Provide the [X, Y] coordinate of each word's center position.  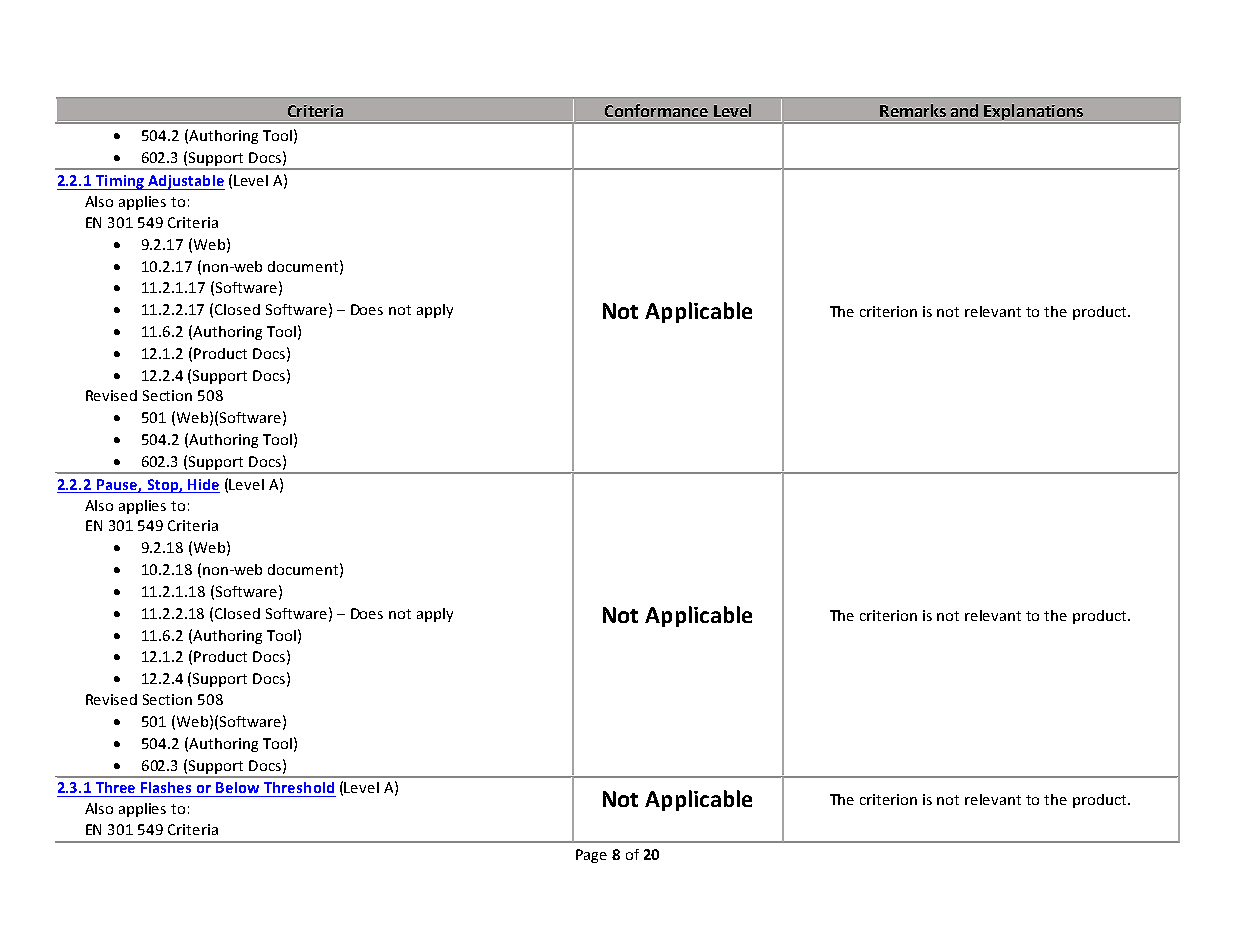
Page [591, 856]
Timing [120, 182]
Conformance [656, 110]
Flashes [166, 787]
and [964, 110]
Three [115, 787]
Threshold [299, 787]
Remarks [913, 110]
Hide [203, 484]
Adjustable [185, 182]
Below [237, 787]
